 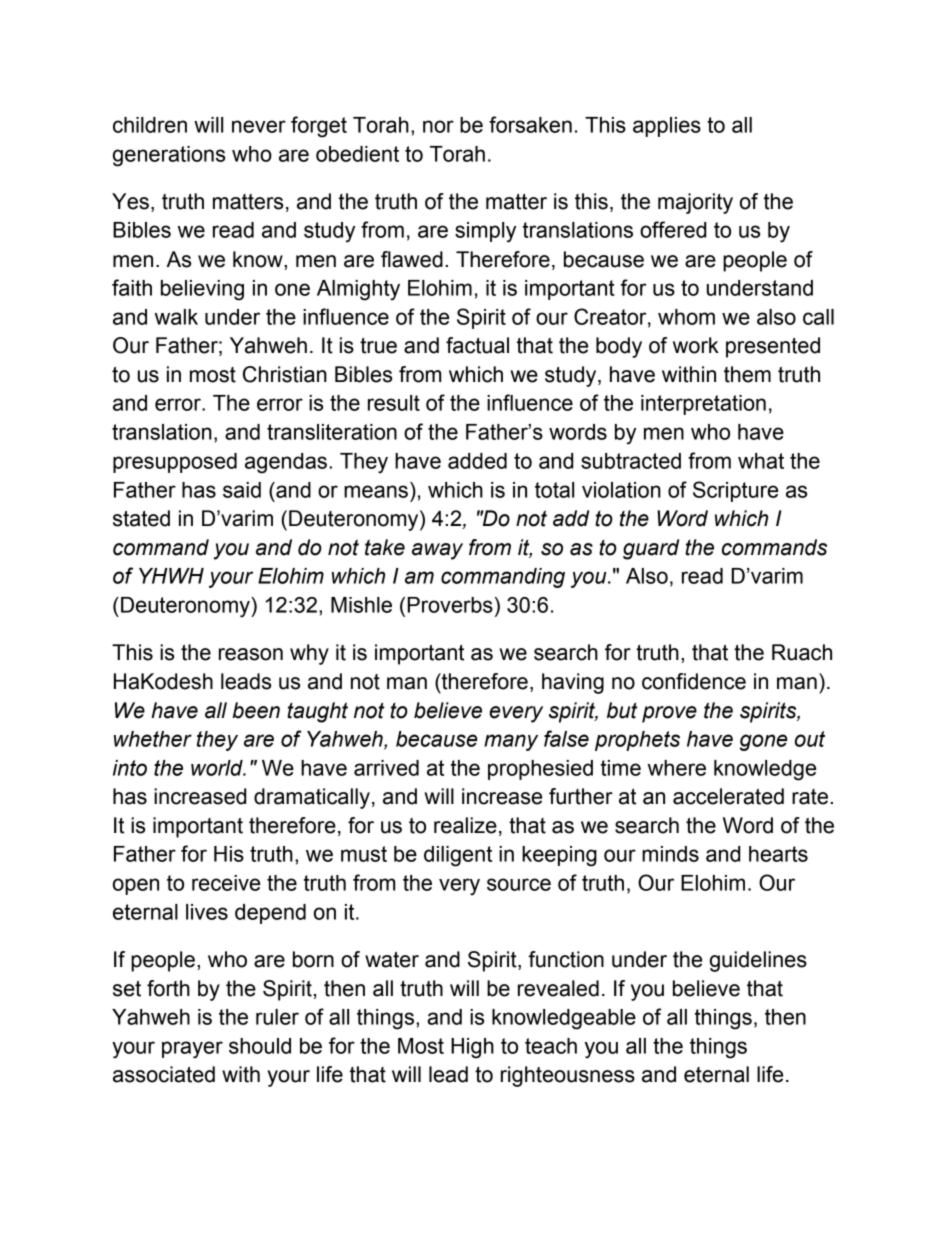 What do you see at coordinates (667, 127) in the page?
I see `applies` at bounding box center [667, 127].
